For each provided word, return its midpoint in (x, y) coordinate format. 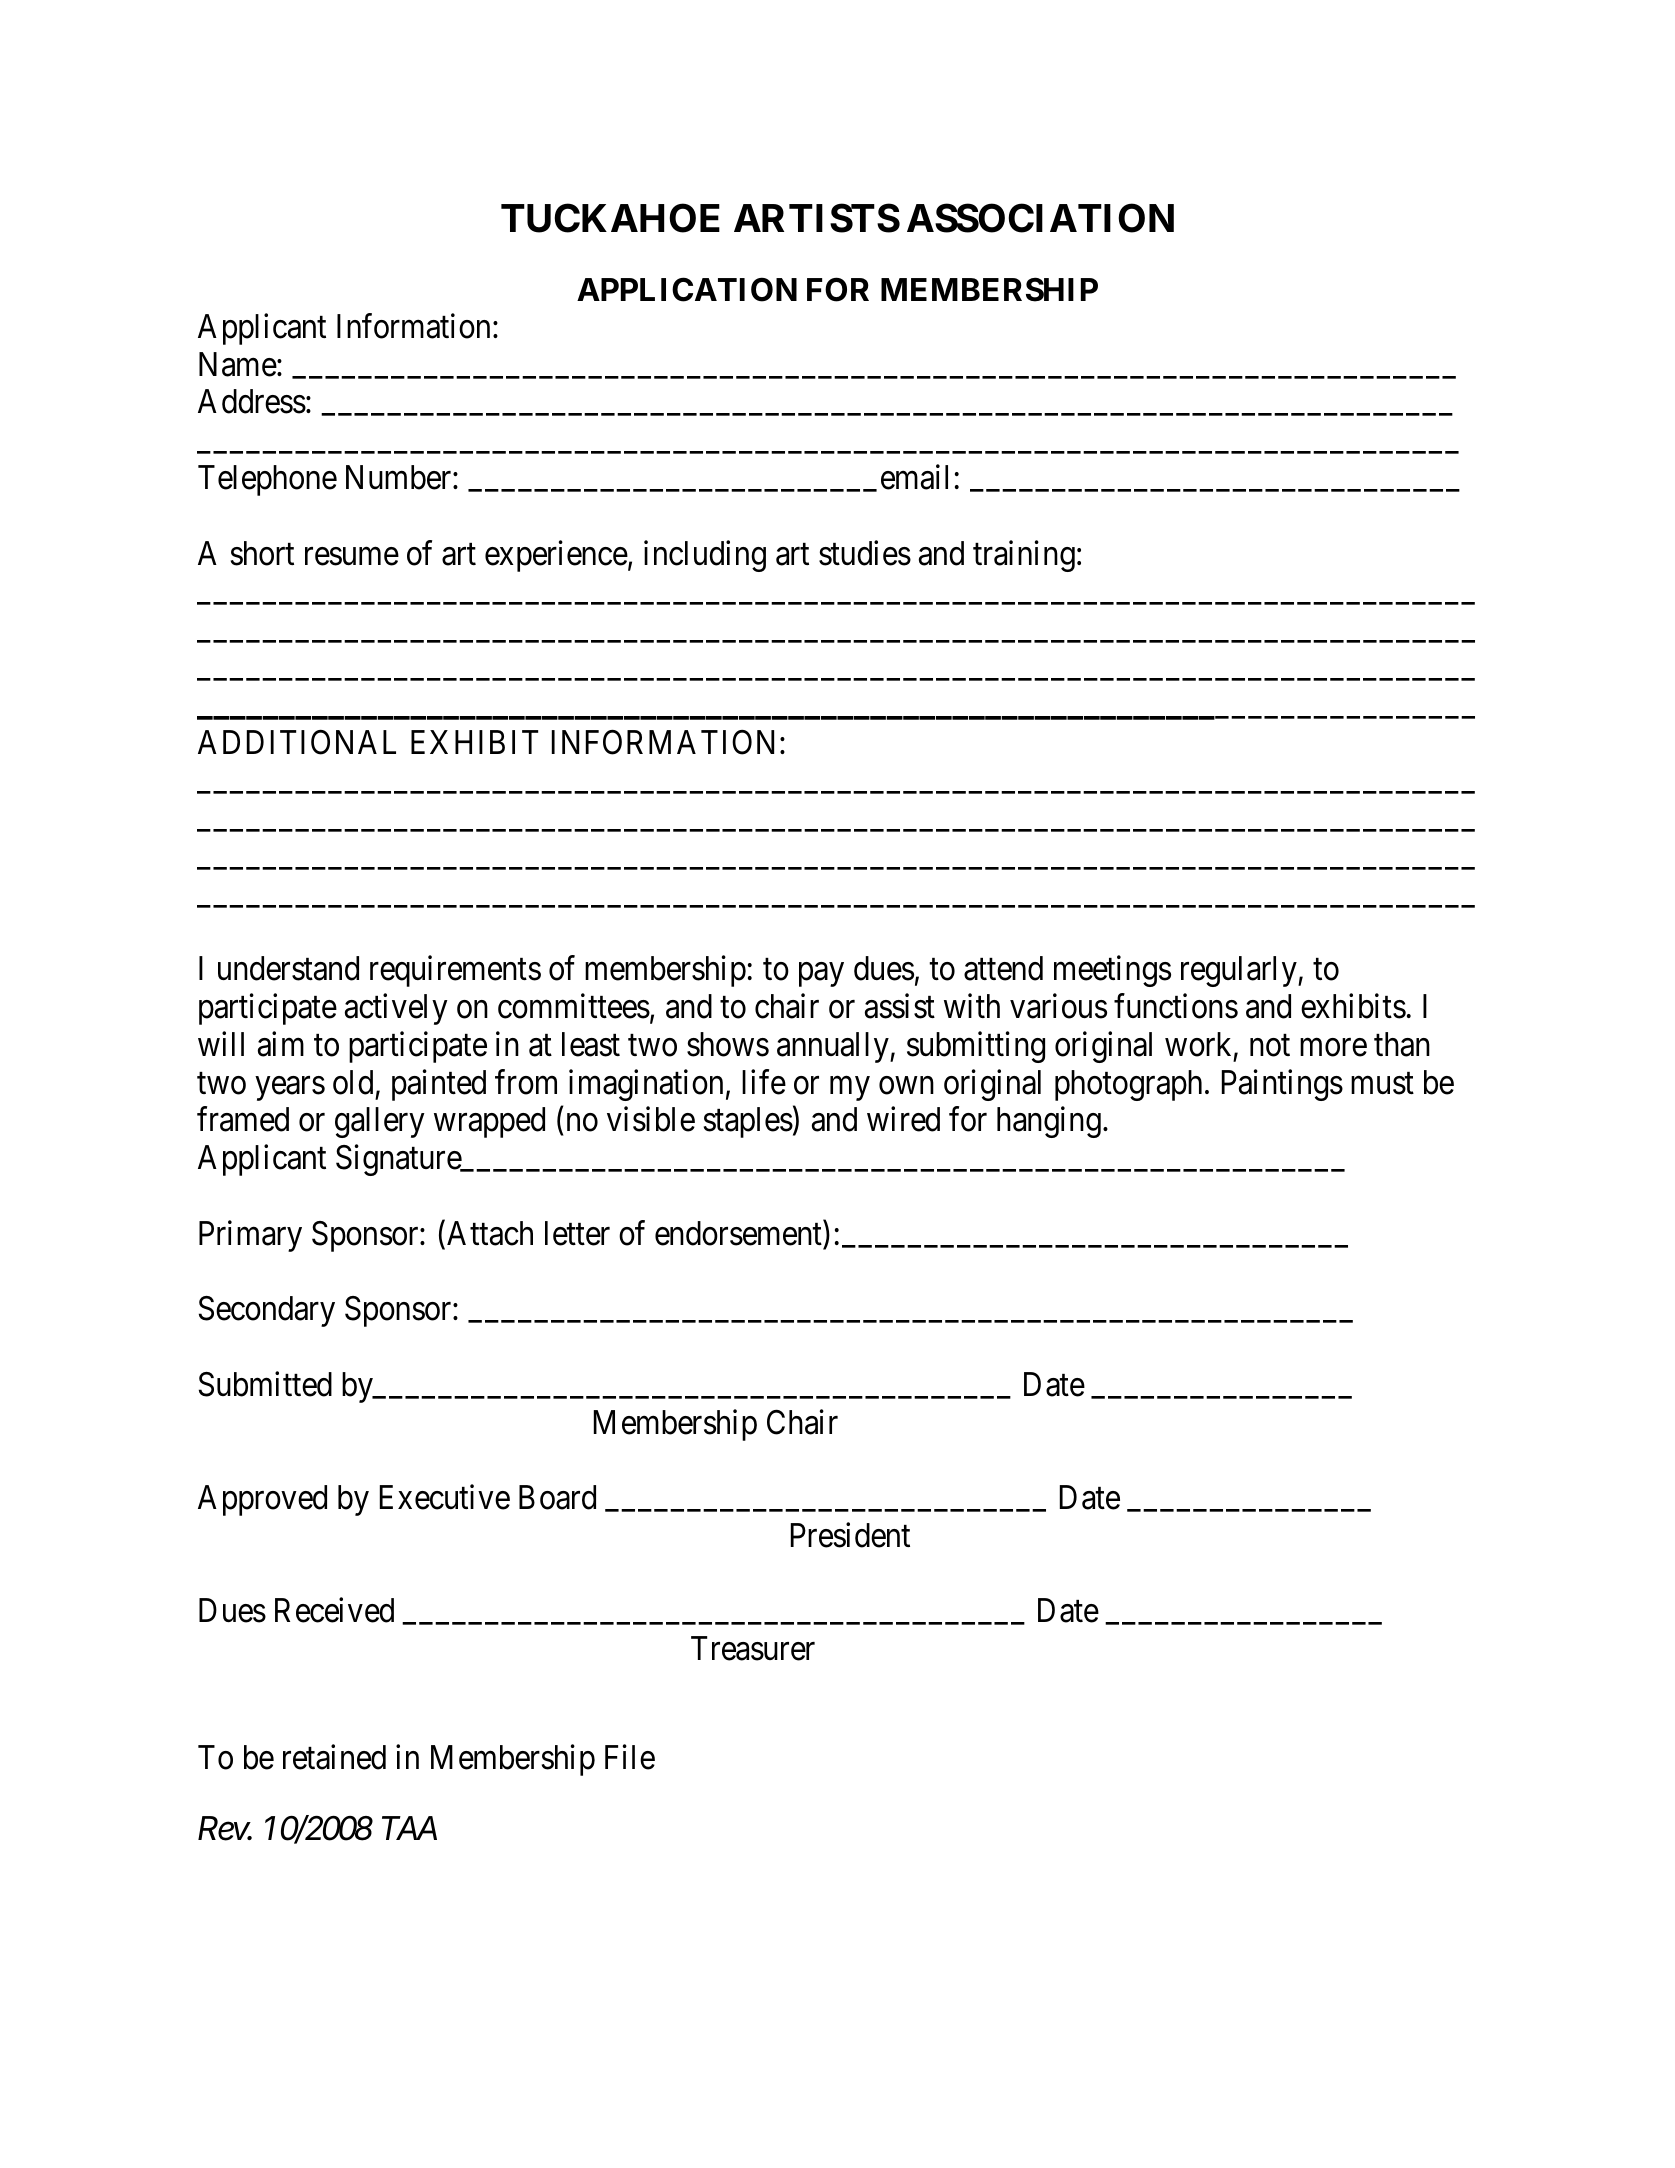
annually (834, 1047)
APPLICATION (687, 290)
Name (238, 364)
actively (396, 1009)
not (1270, 1046)
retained (334, 1757)
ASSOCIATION (1040, 218)
